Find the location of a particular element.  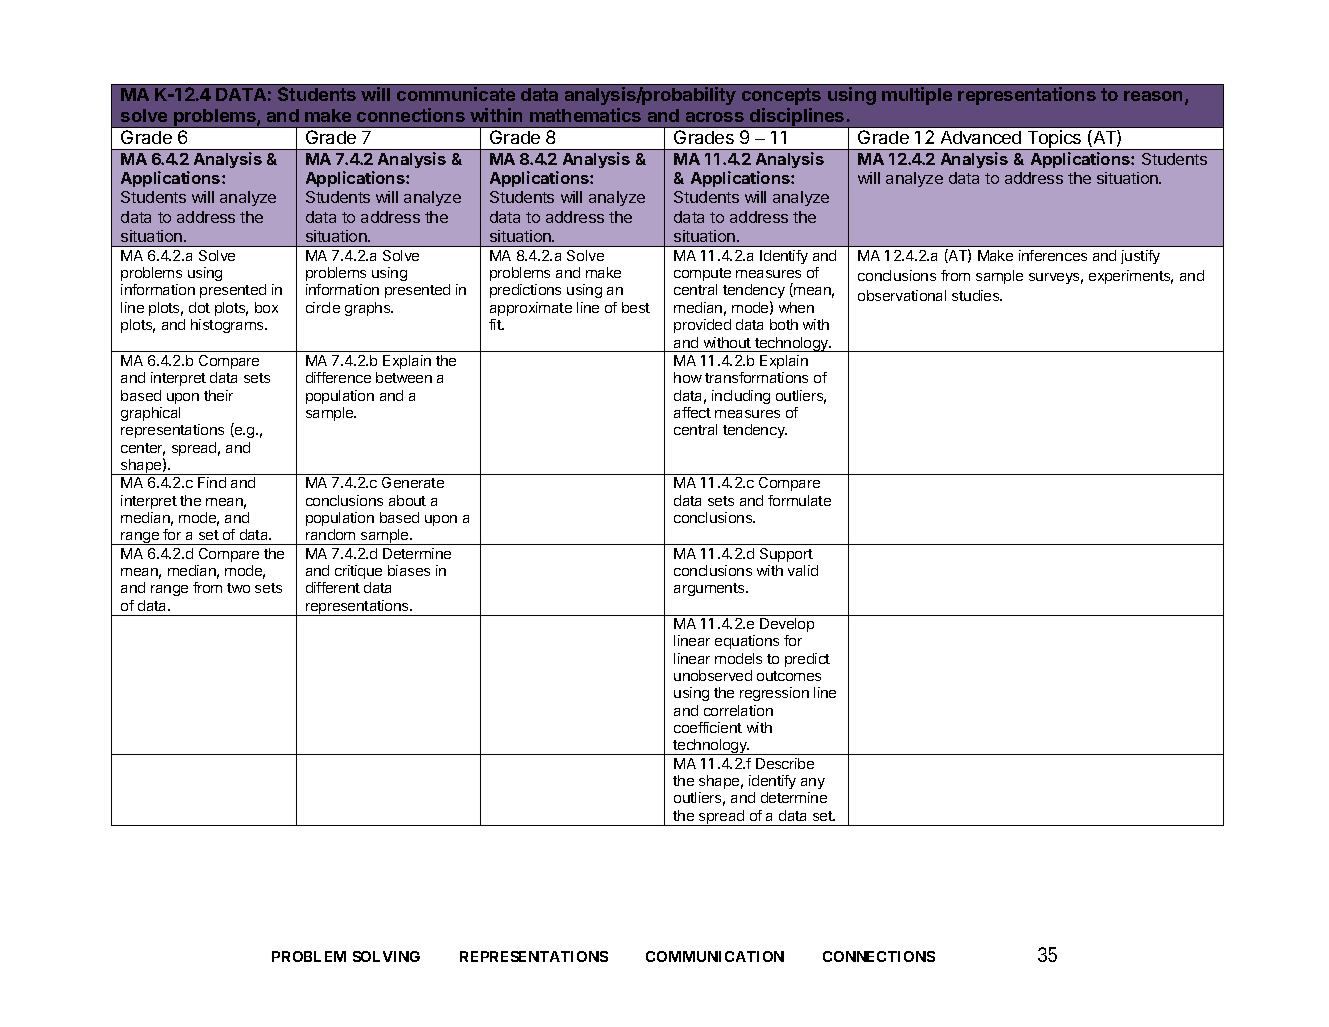

Find is located at coordinates (212, 482).
